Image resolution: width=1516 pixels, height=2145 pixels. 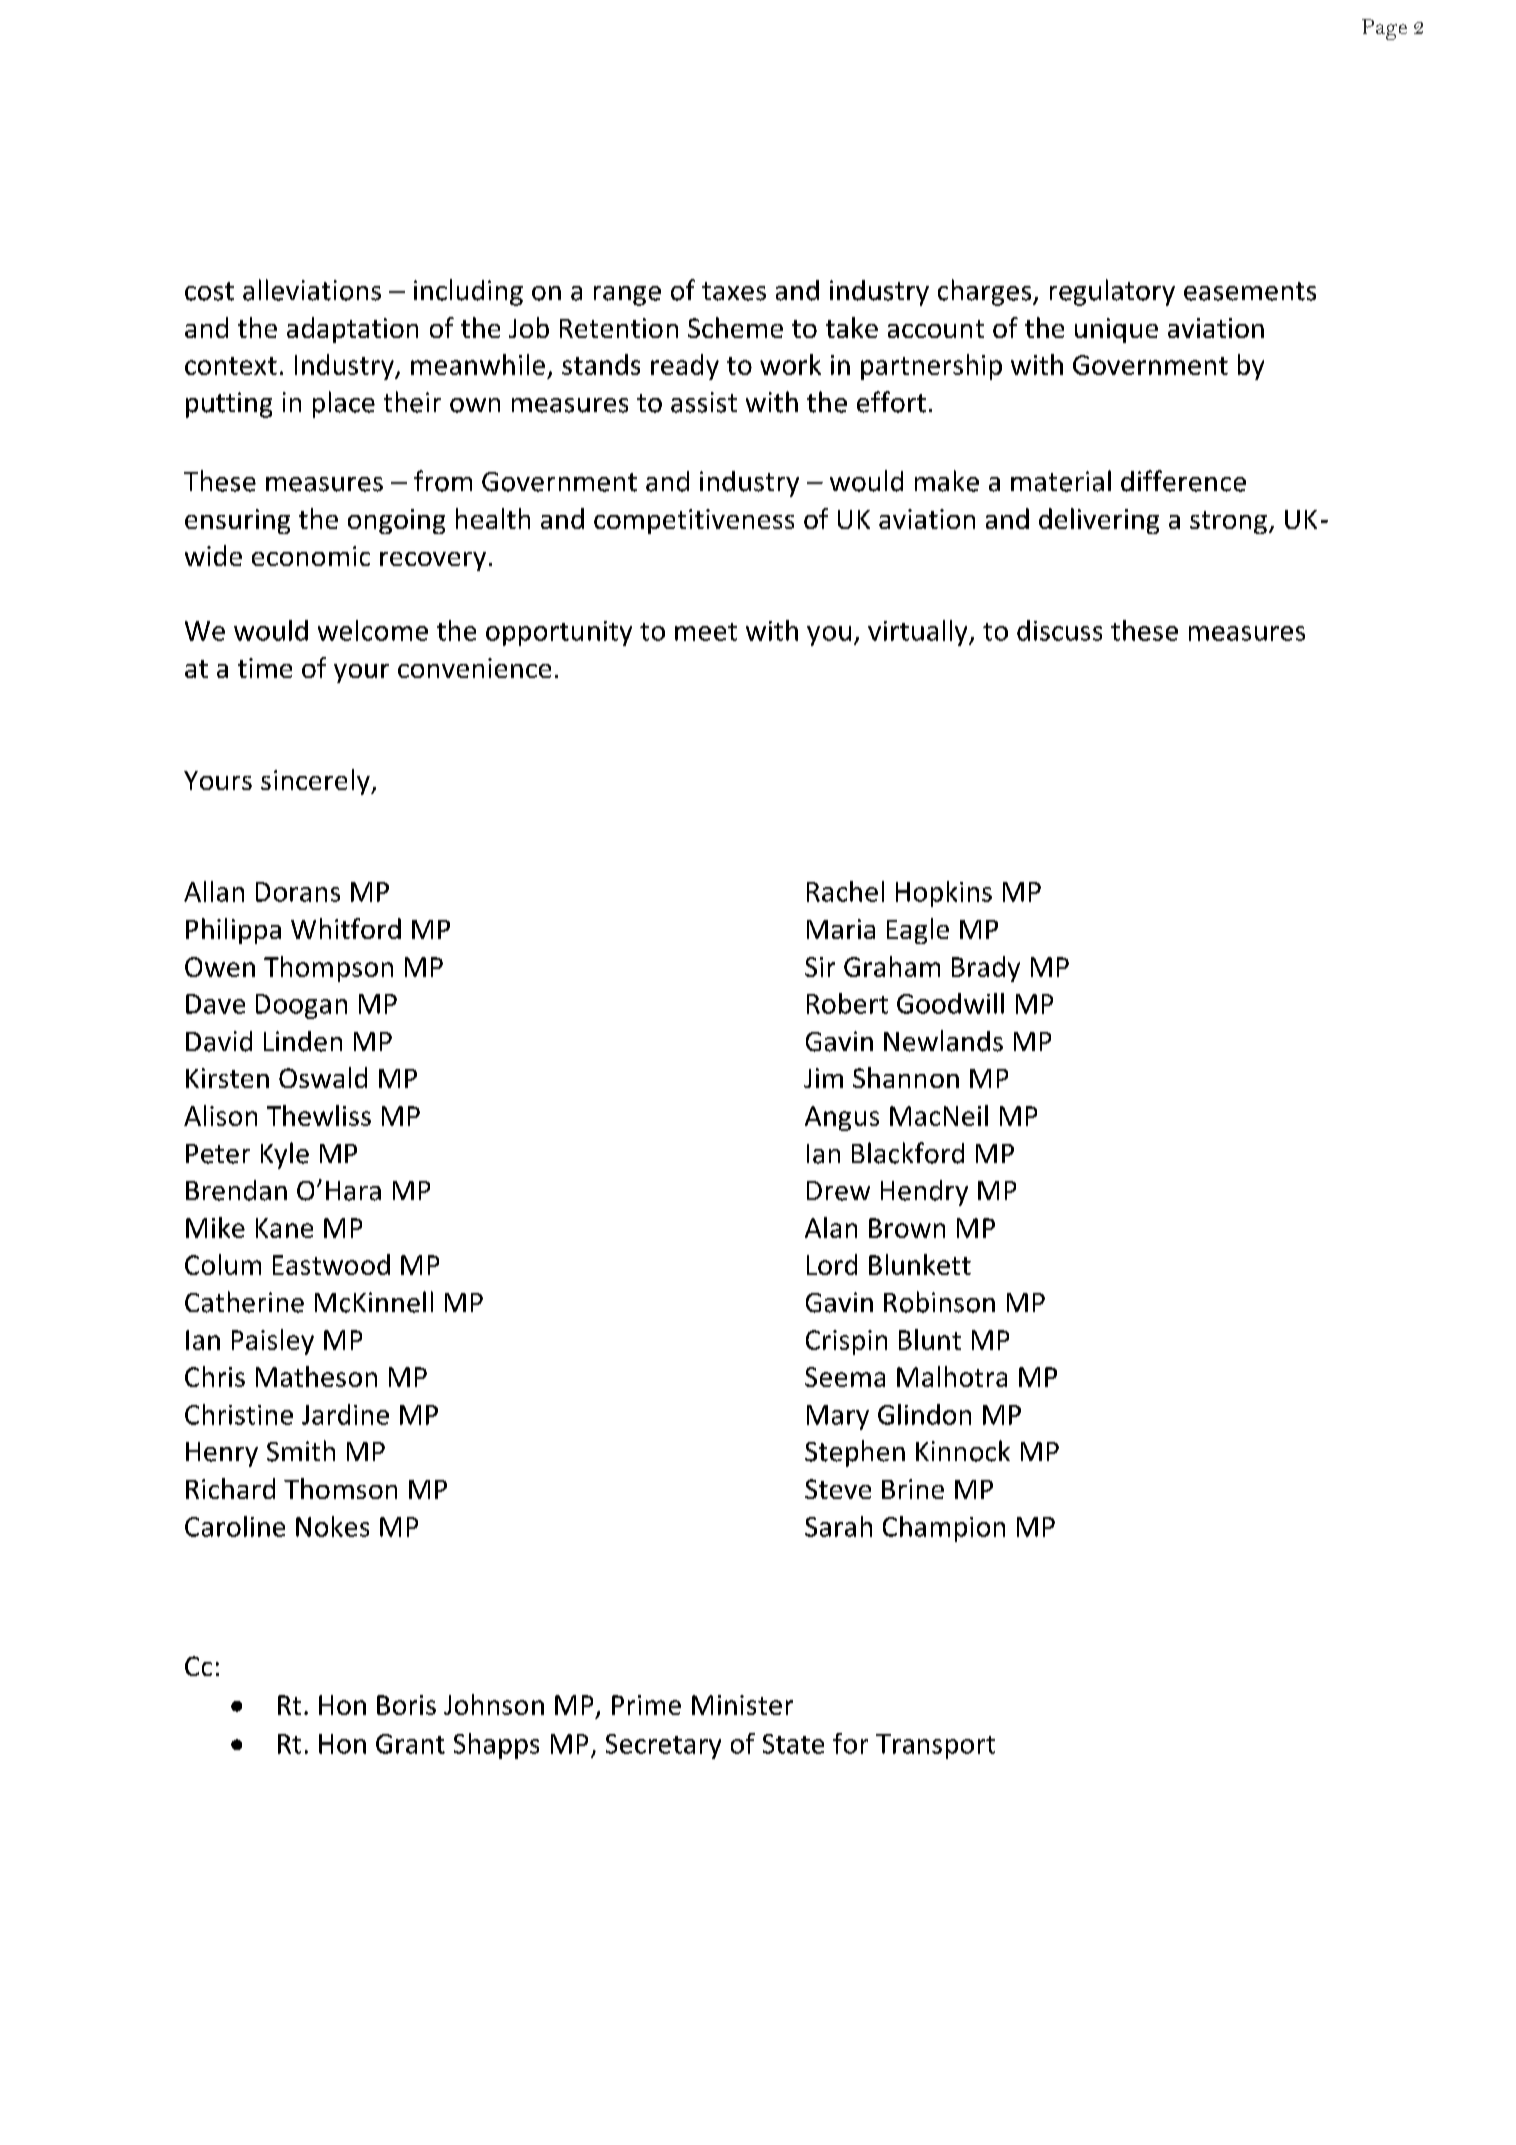 What do you see at coordinates (742, 1705) in the document?
I see `Minister` at bounding box center [742, 1705].
